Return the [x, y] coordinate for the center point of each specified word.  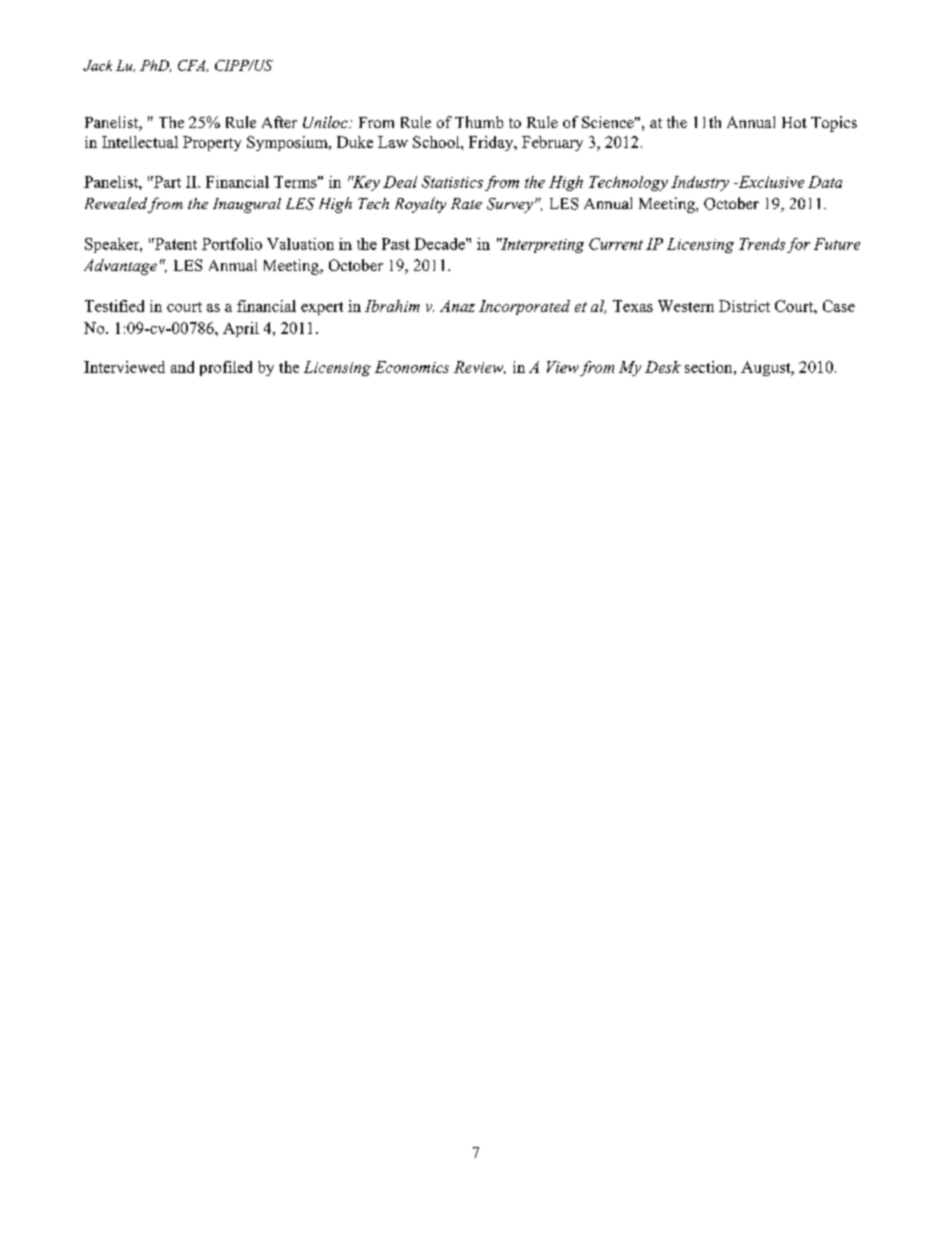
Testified [114, 306]
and [182, 367]
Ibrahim [392, 306]
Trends [762, 244]
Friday [492, 143]
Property [212, 143]
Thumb [479, 122]
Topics [834, 124]
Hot [794, 122]
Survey [510, 205]
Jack [97, 65]
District [744, 306]
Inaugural [247, 205]
